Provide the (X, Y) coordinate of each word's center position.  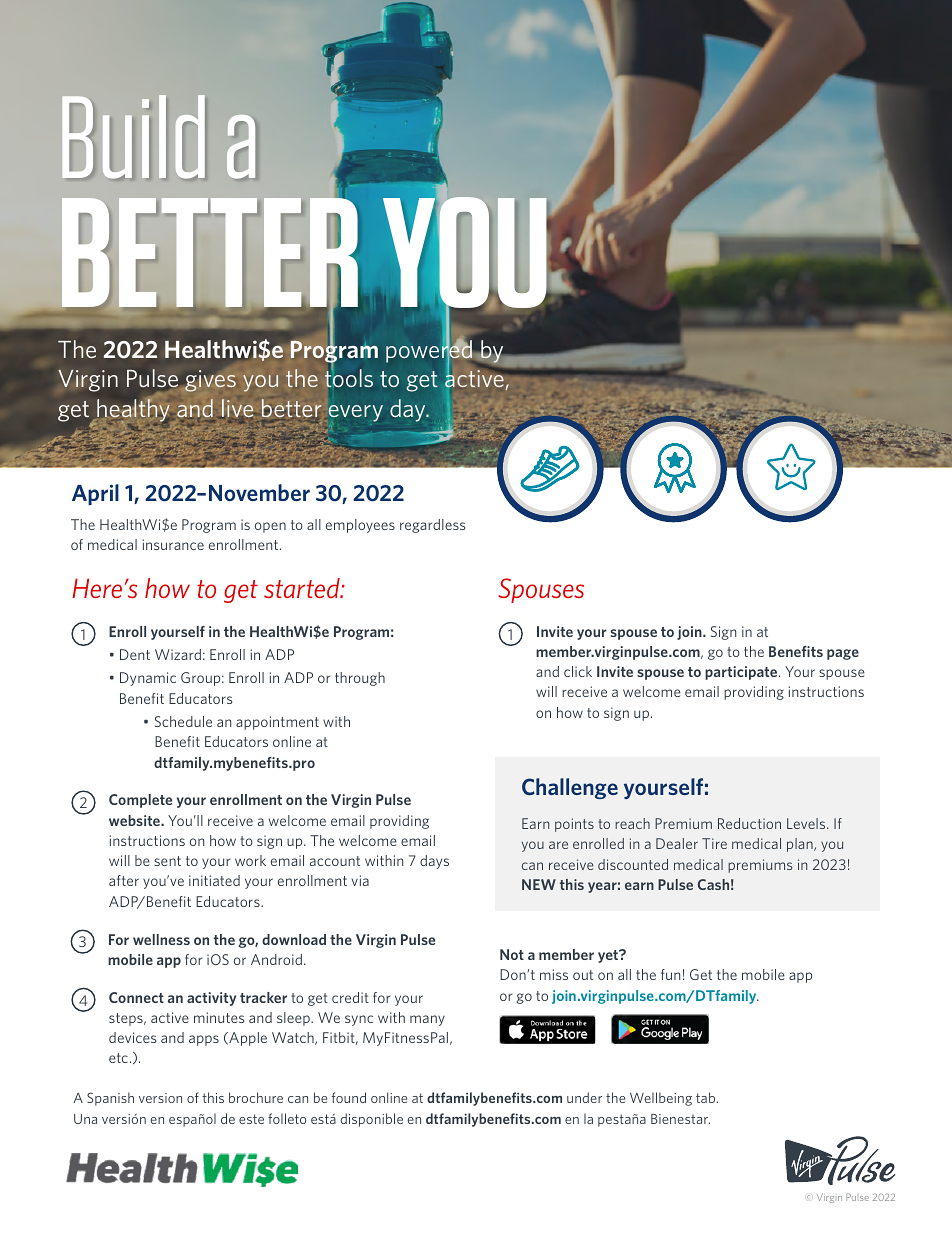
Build (133, 136)
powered (429, 351)
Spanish (110, 1099)
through (360, 679)
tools (348, 377)
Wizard (178, 654)
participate (742, 673)
